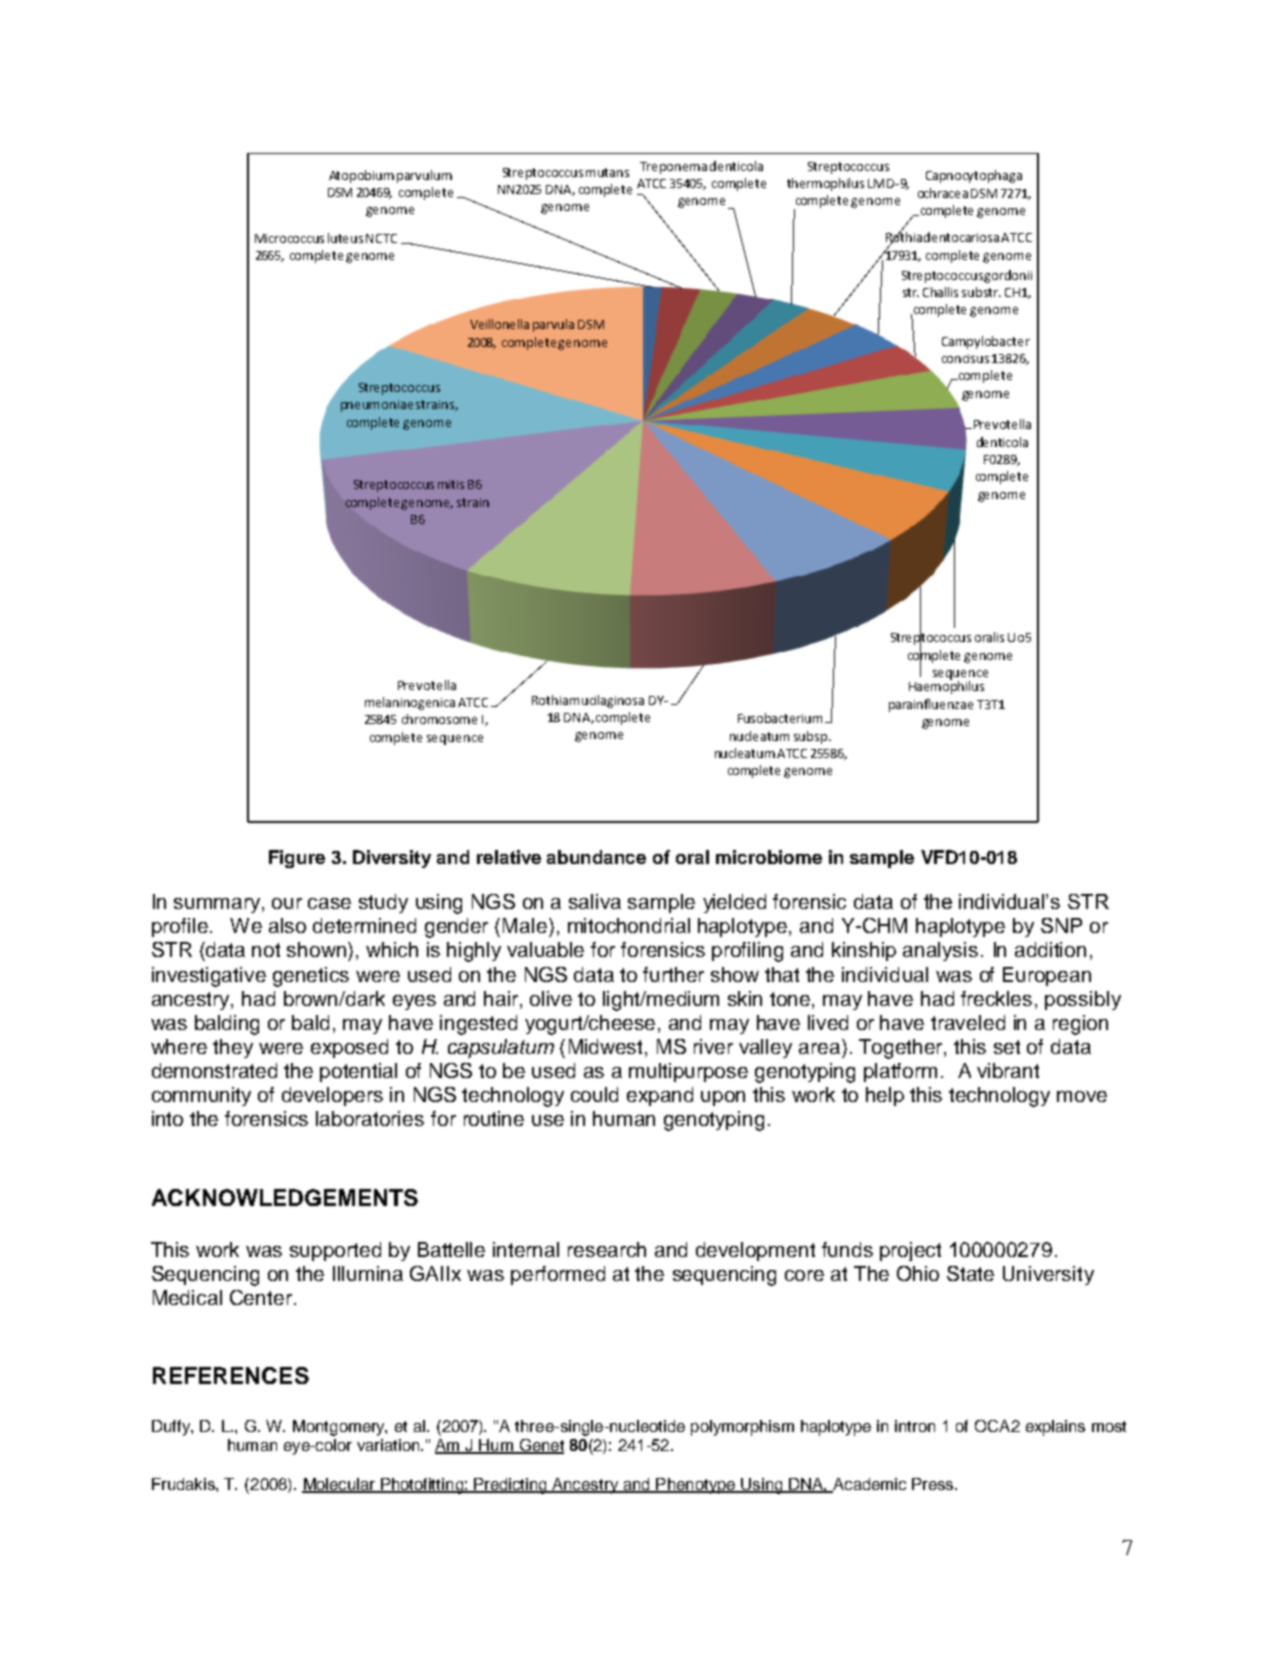 The height and width of the screenshot is (1663, 1285). I want to click on pneumoniae, so click(377, 406).
